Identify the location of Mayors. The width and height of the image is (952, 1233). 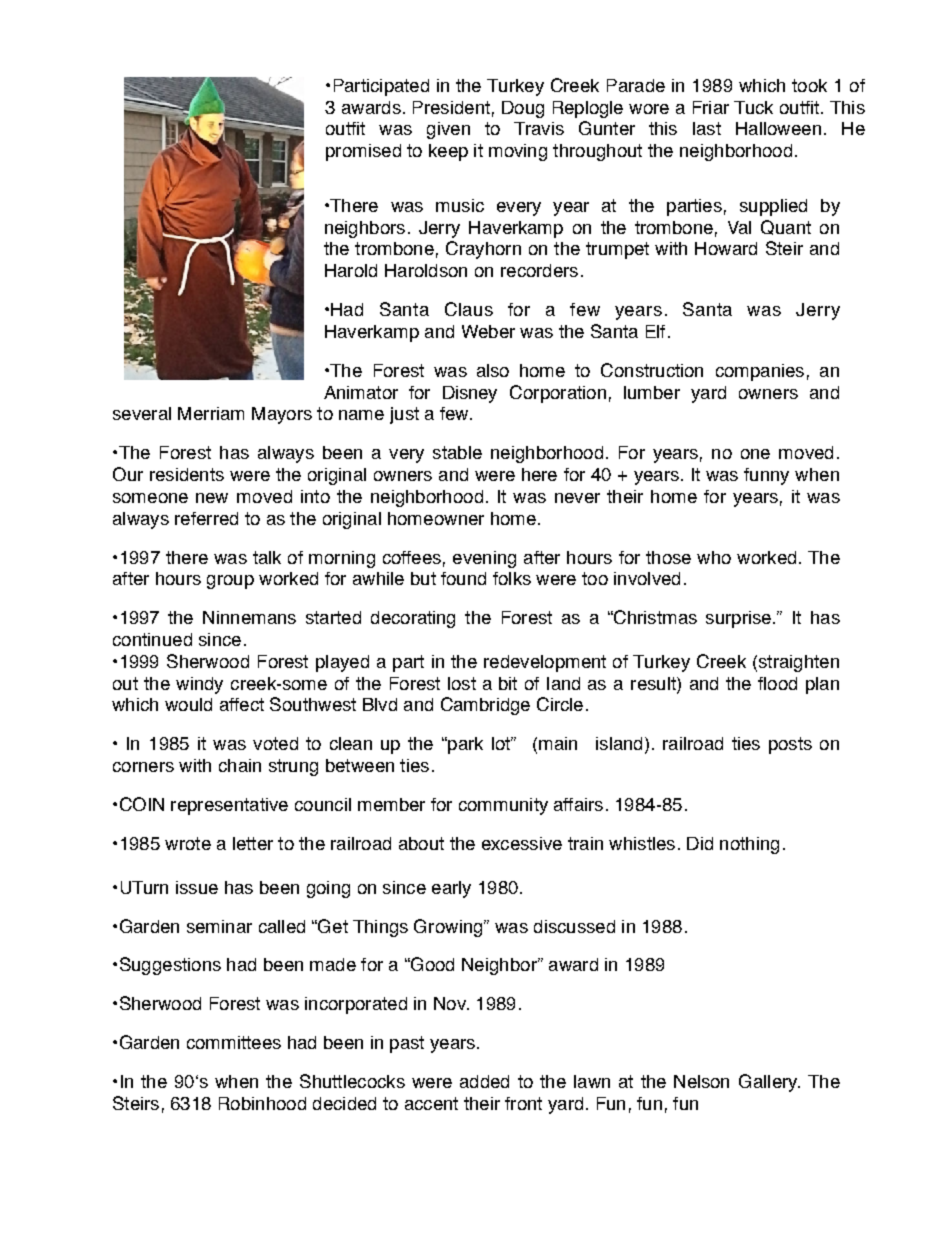
(282, 415).
